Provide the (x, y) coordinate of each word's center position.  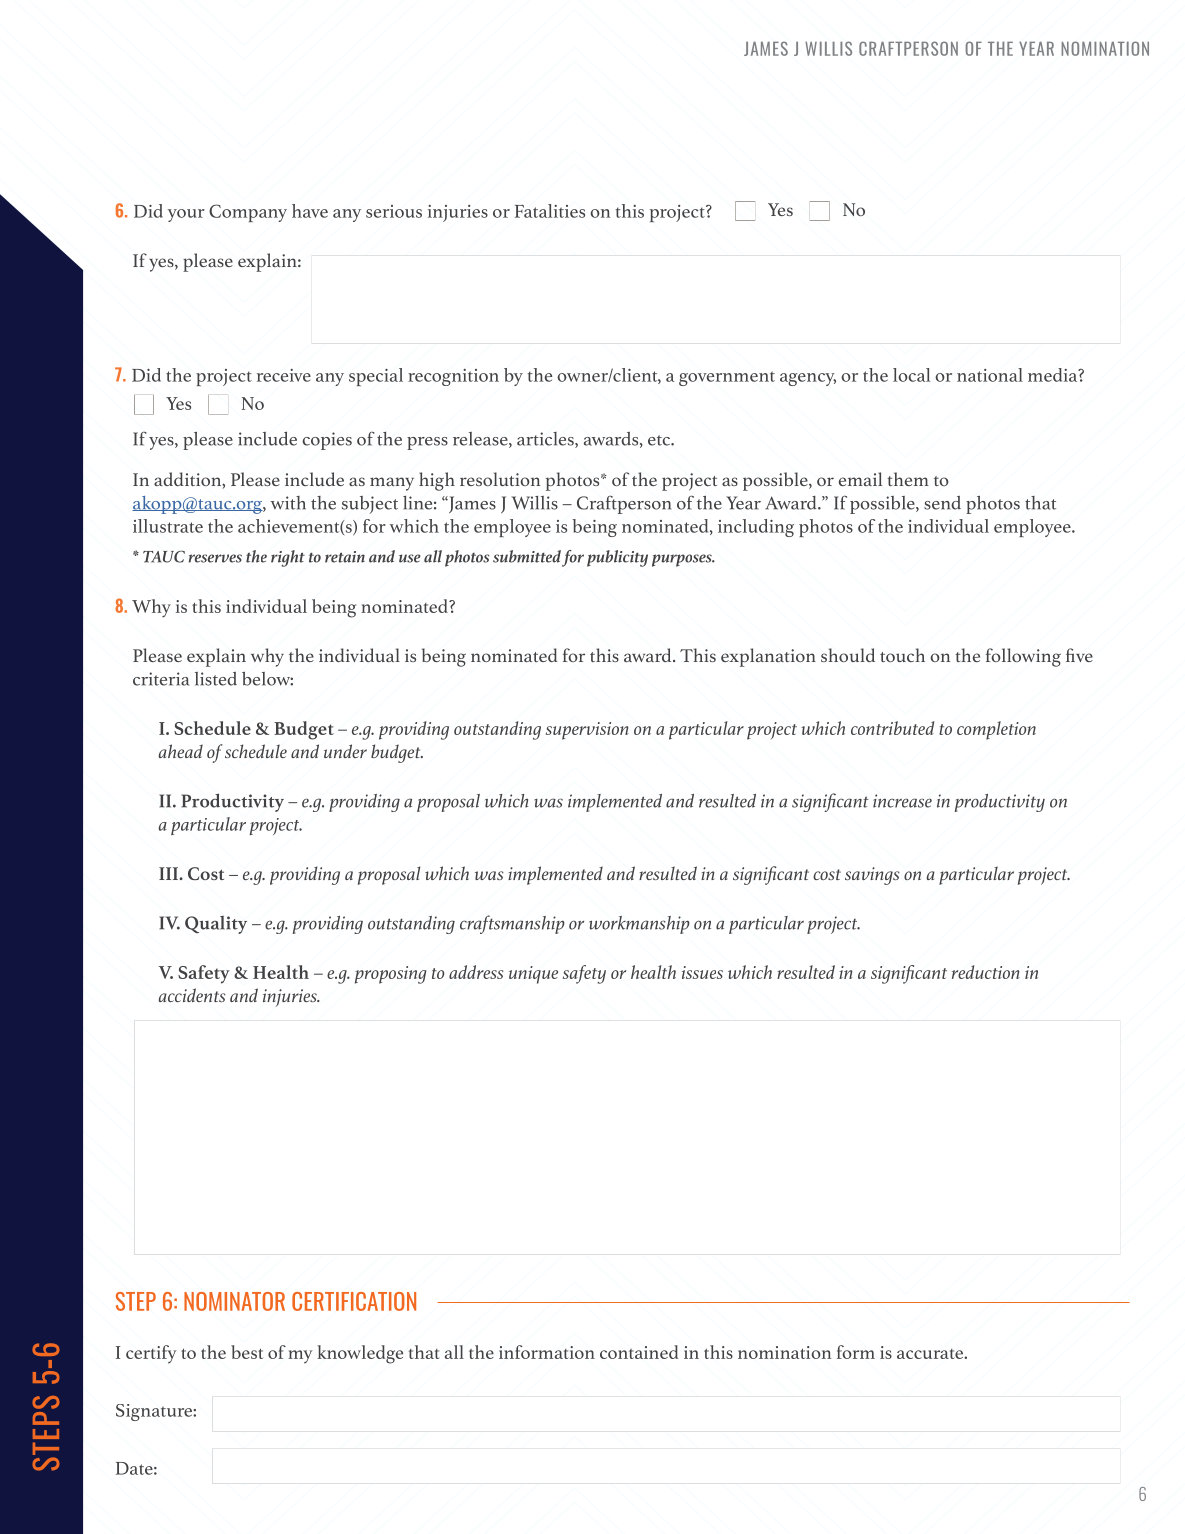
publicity (617, 558)
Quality (216, 925)
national (990, 375)
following (1023, 657)
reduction (986, 972)
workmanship (639, 925)
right (288, 558)
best (247, 1352)
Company (248, 213)
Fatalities (550, 211)
